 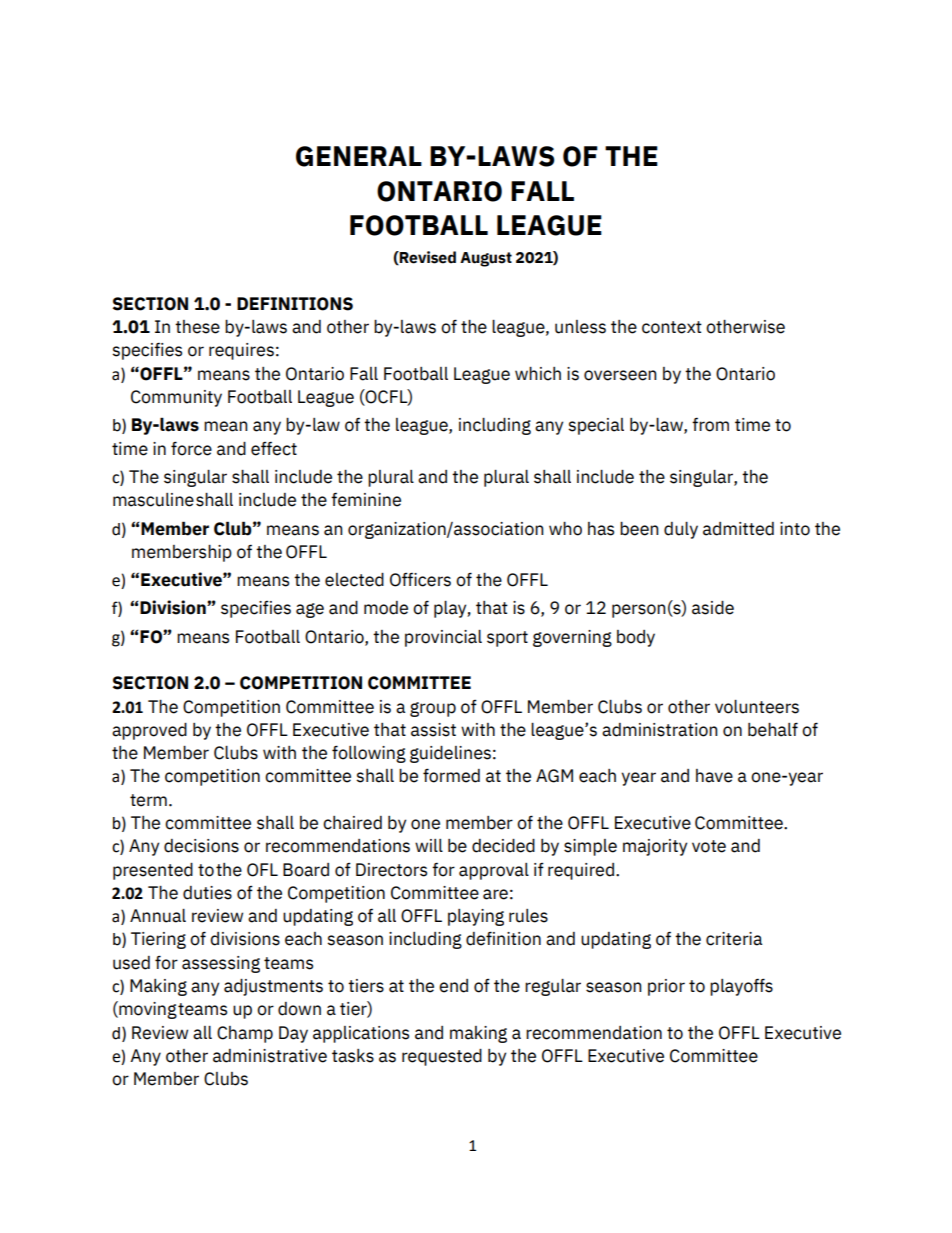 What do you see at coordinates (666, 987) in the screenshot?
I see `prior` at bounding box center [666, 987].
